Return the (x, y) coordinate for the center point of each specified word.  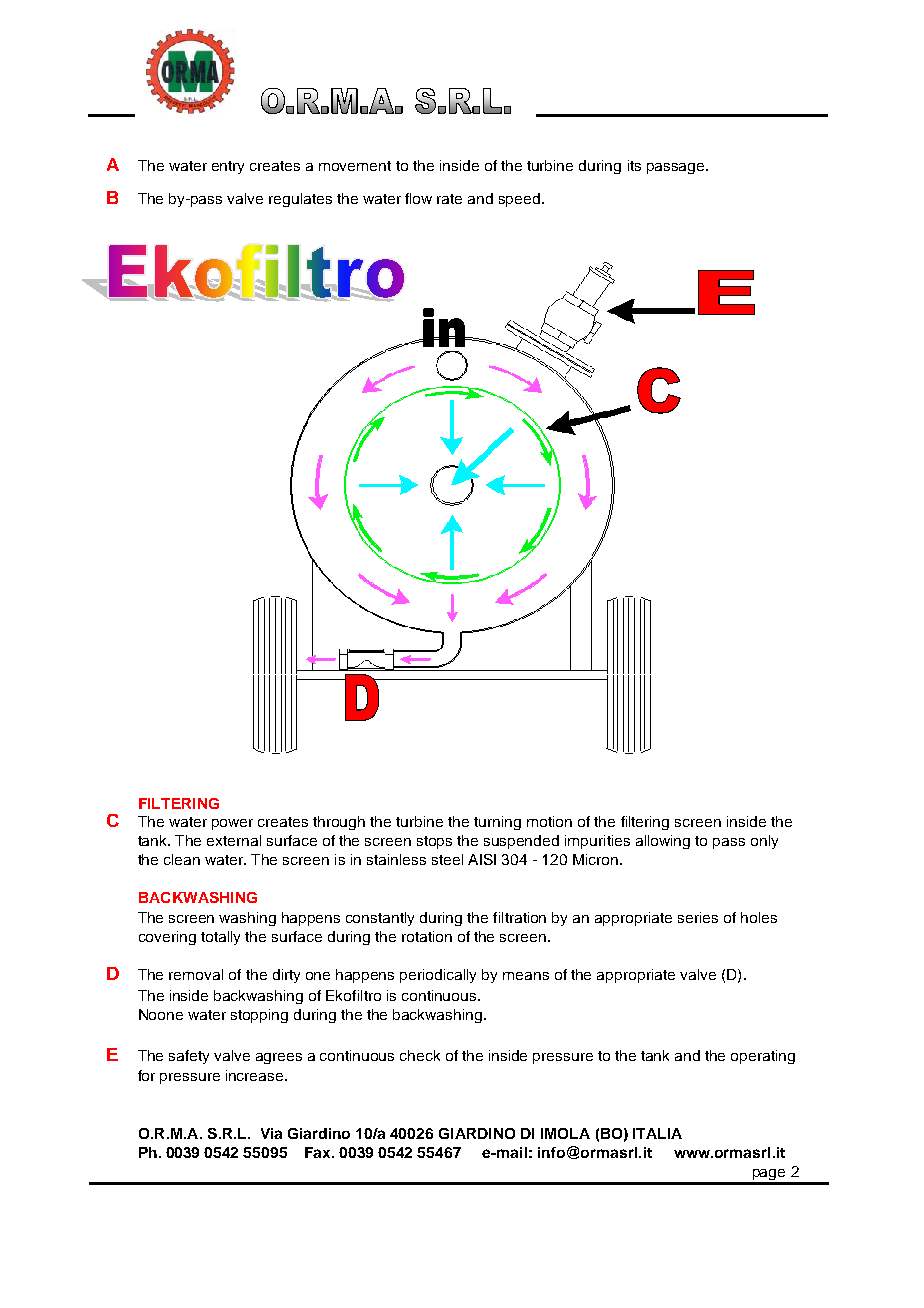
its (634, 165)
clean (182, 859)
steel (447, 859)
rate (449, 199)
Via (271, 1133)
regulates (300, 200)
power (232, 824)
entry (228, 167)
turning (497, 823)
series (698, 917)
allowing (663, 842)
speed (521, 200)
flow (418, 198)
